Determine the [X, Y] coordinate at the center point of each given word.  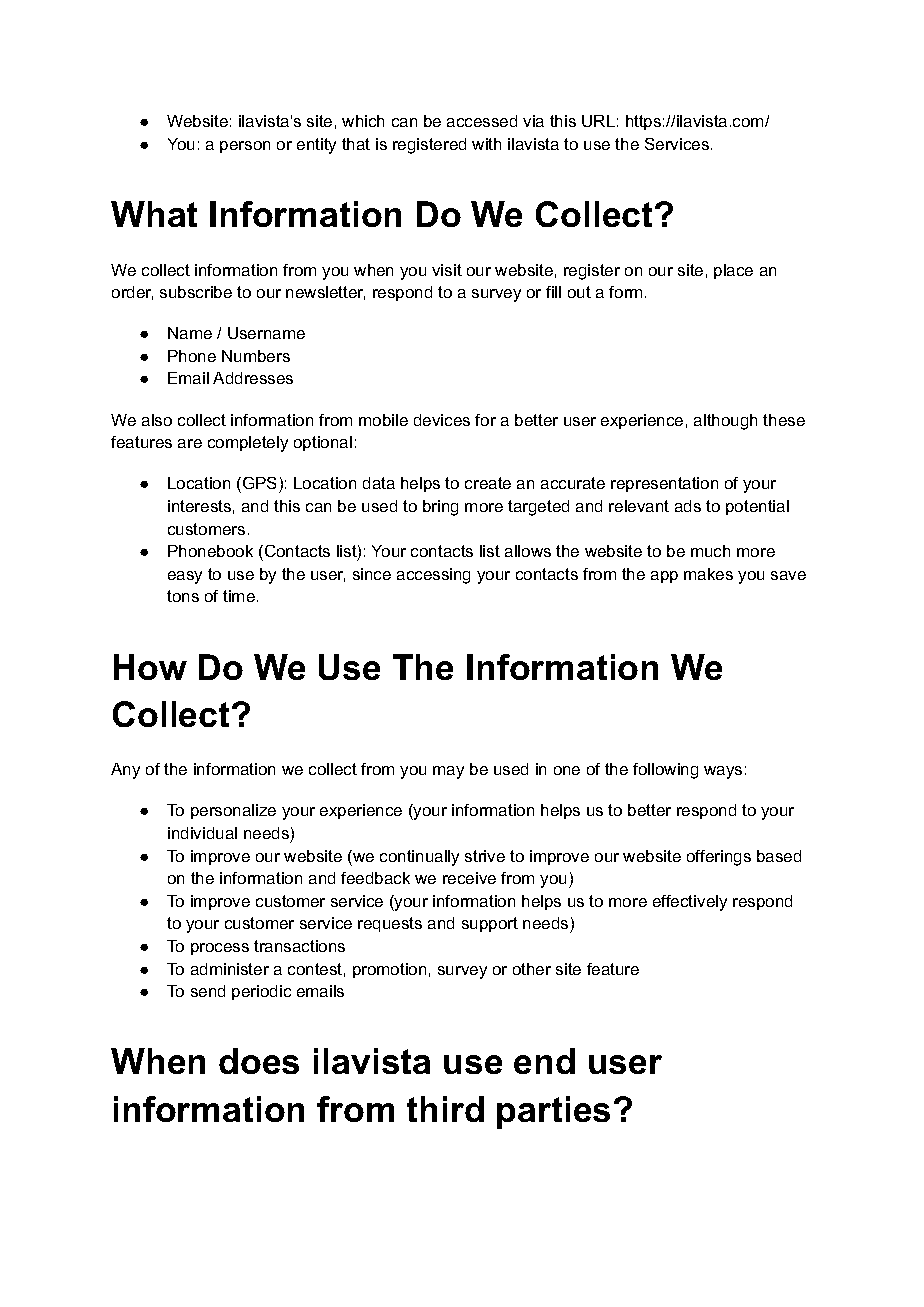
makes [708, 574]
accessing [433, 576]
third [445, 1109]
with [486, 144]
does [259, 1061]
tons [183, 596]
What [154, 214]
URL [598, 121]
